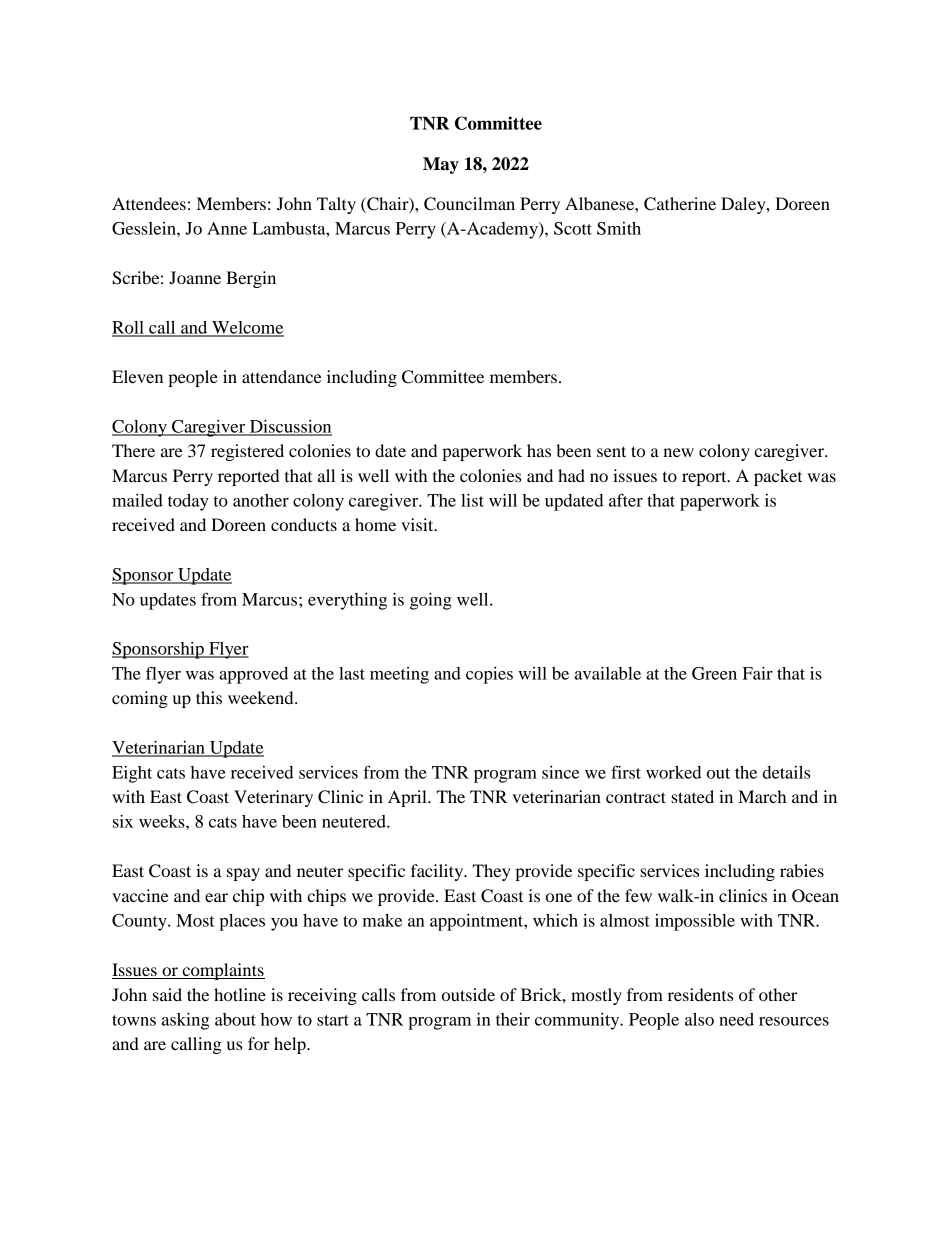 This document has width=952, height=1233. What do you see at coordinates (209, 697) in the document?
I see `this` at bounding box center [209, 697].
